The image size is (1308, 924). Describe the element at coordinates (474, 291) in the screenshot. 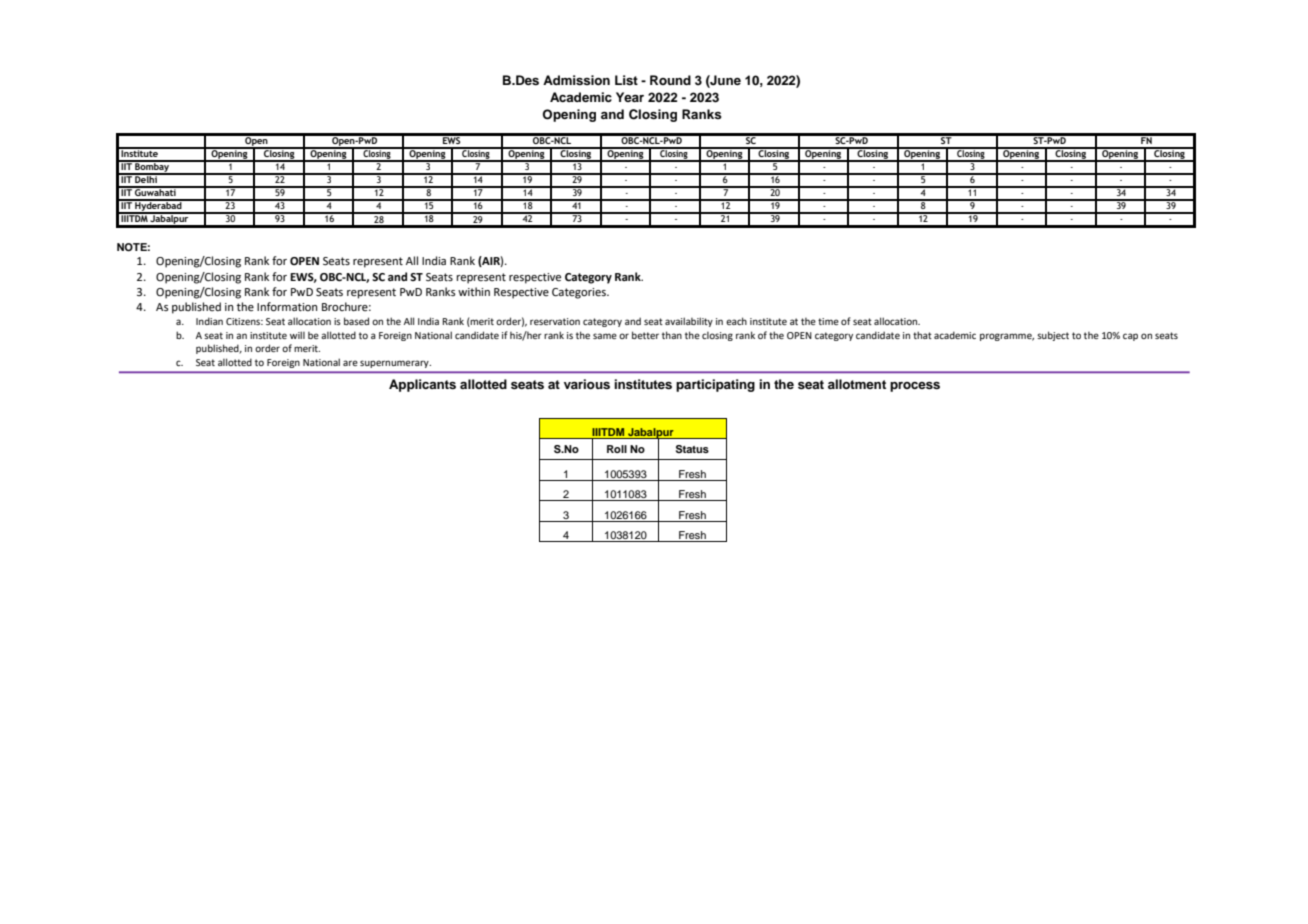

I see `within` at that location.
